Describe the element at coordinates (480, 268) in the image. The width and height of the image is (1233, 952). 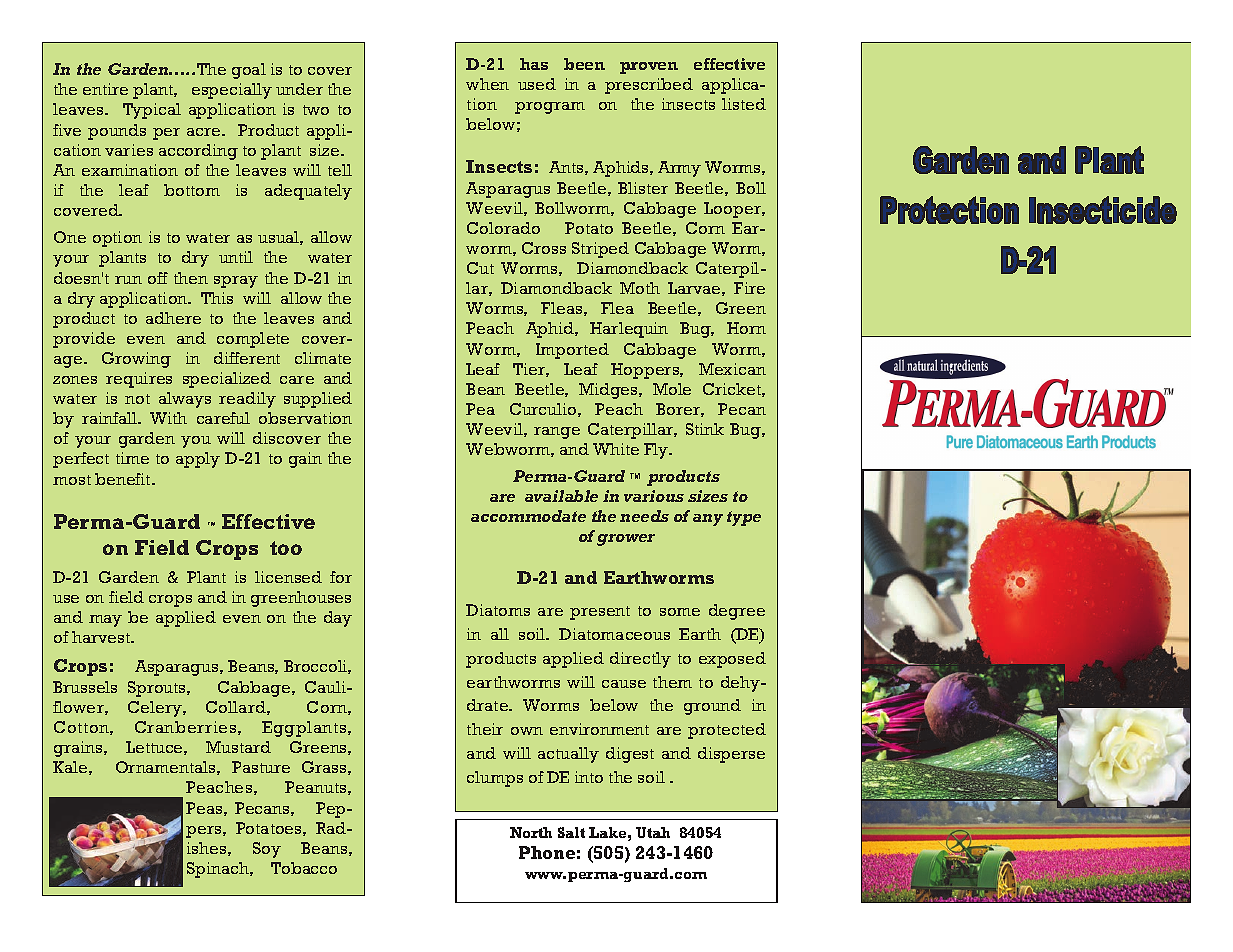
I see `Cut` at that location.
